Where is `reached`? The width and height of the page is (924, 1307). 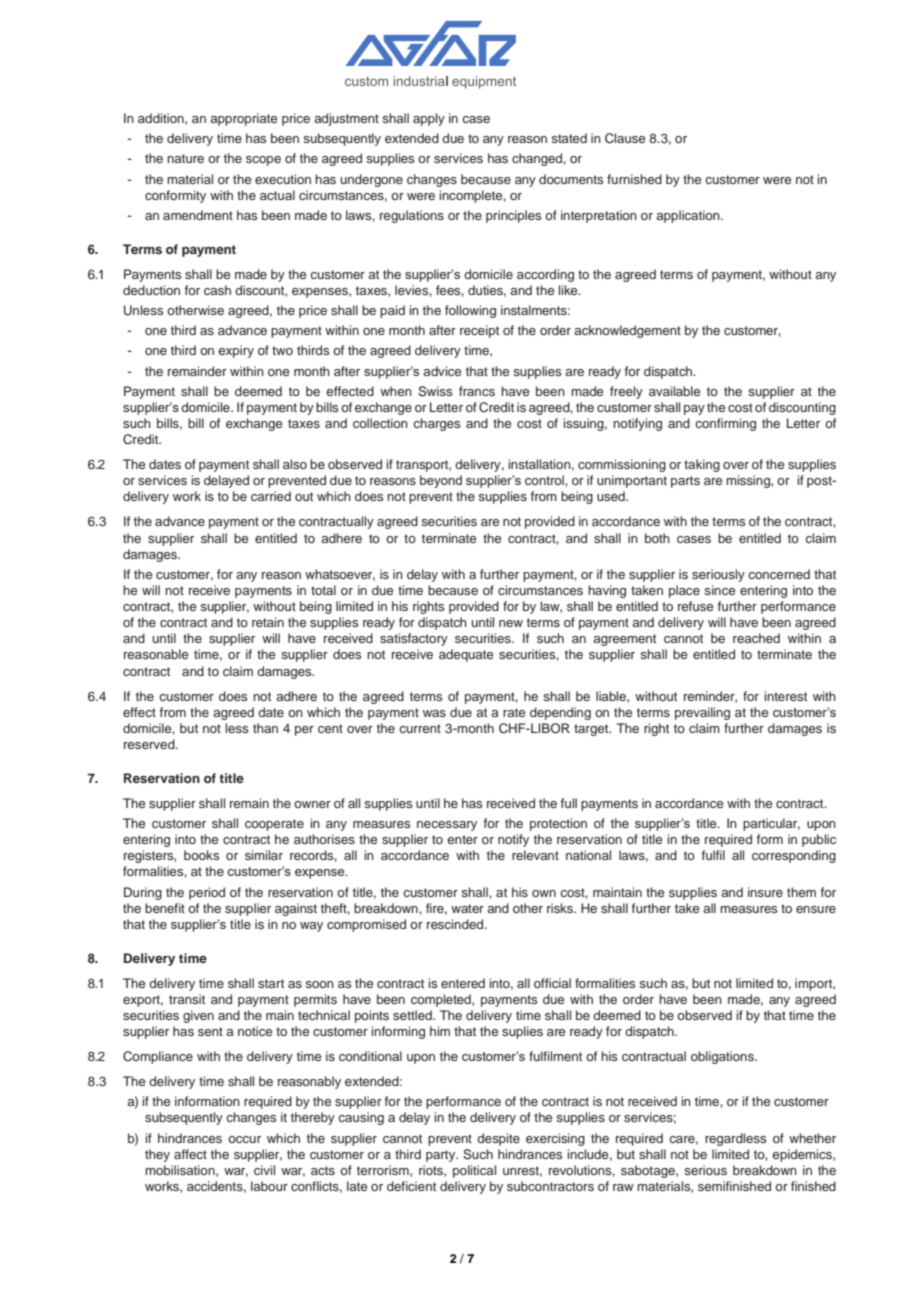 reached is located at coordinates (756, 638).
